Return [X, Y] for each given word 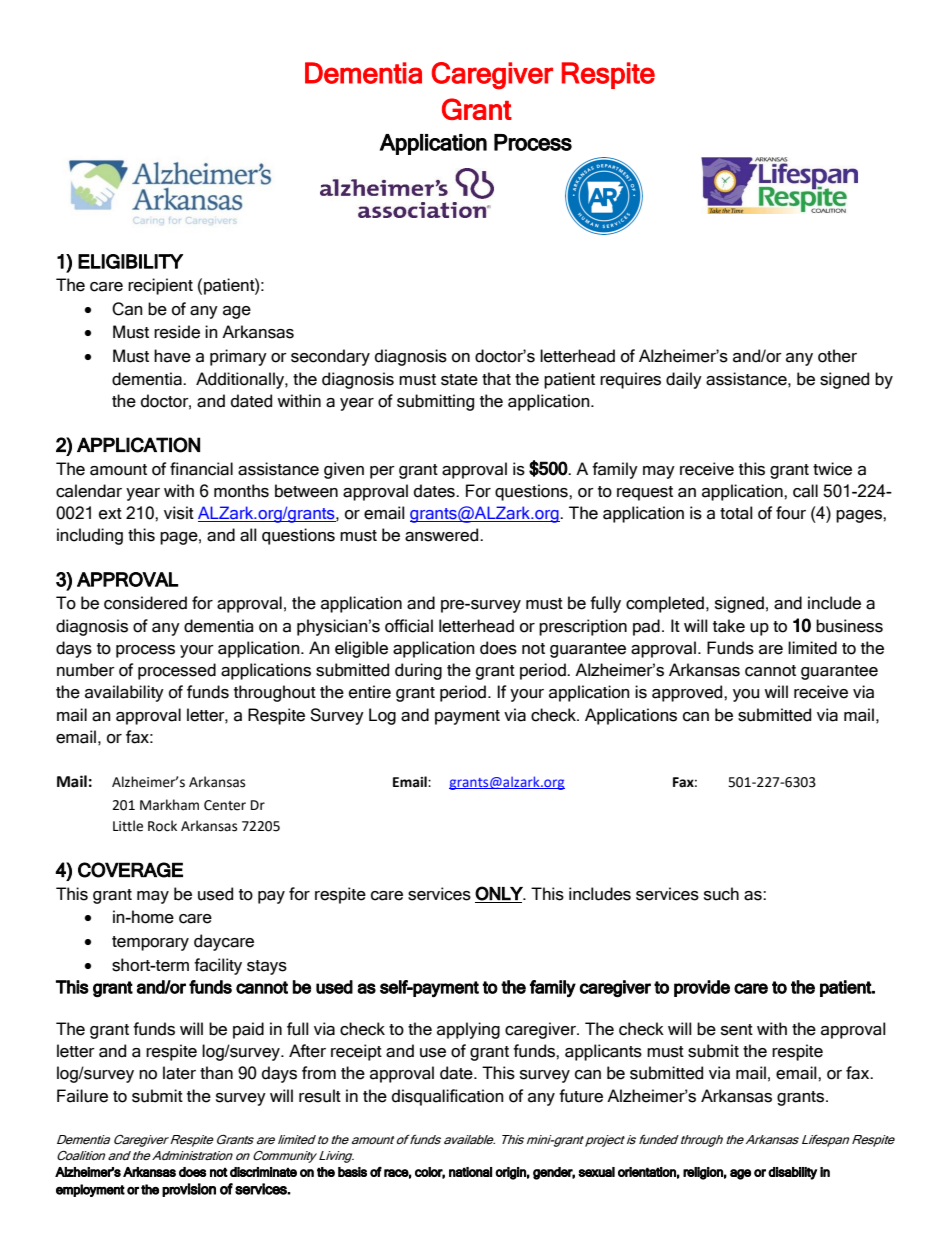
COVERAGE [130, 870]
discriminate [263, 1172]
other [837, 356]
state [459, 380]
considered [145, 603]
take [729, 626]
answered [443, 535]
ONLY [500, 893]
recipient [160, 286]
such [721, 894]
